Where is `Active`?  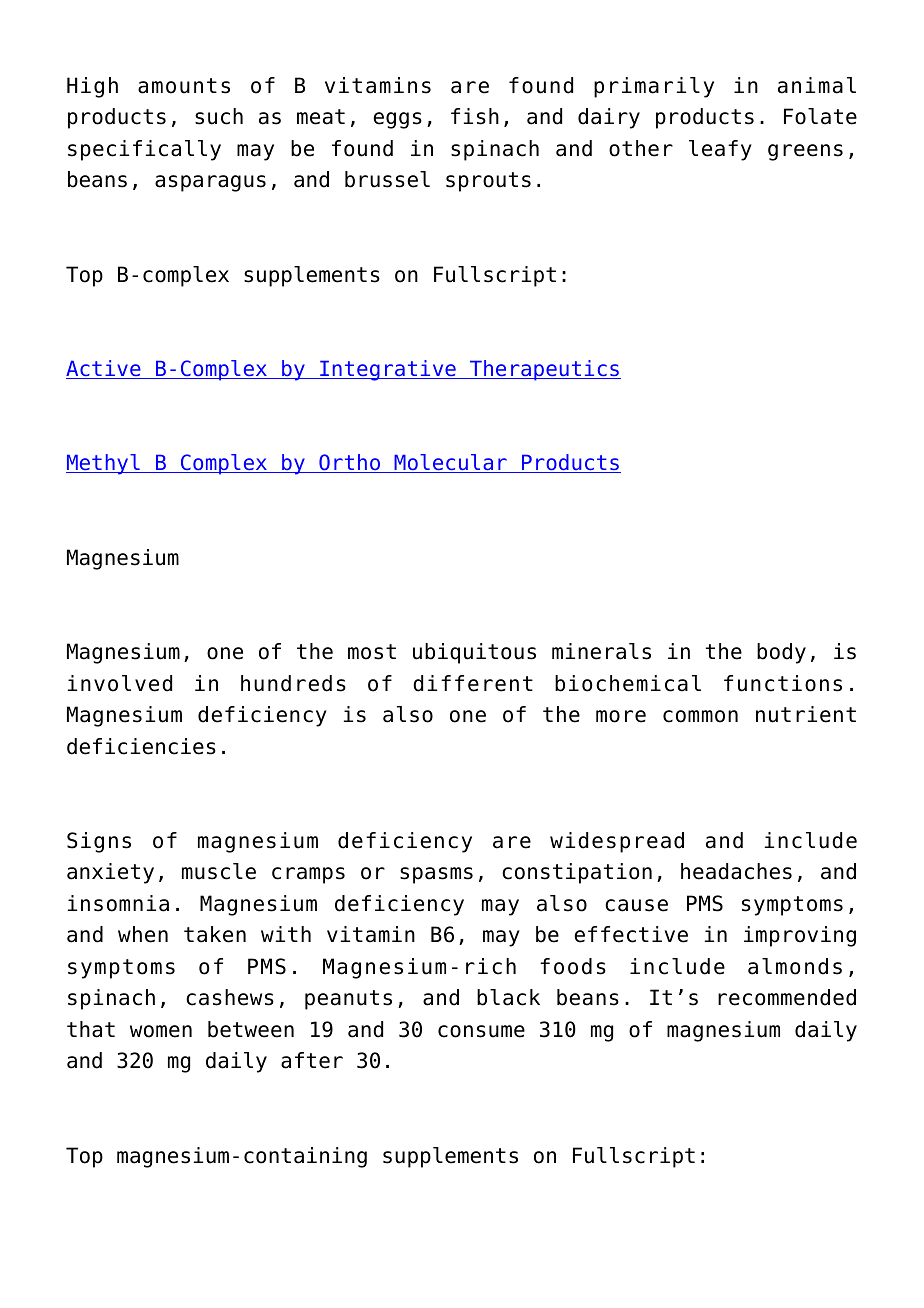 Active is located at coordinates (104, 369).
